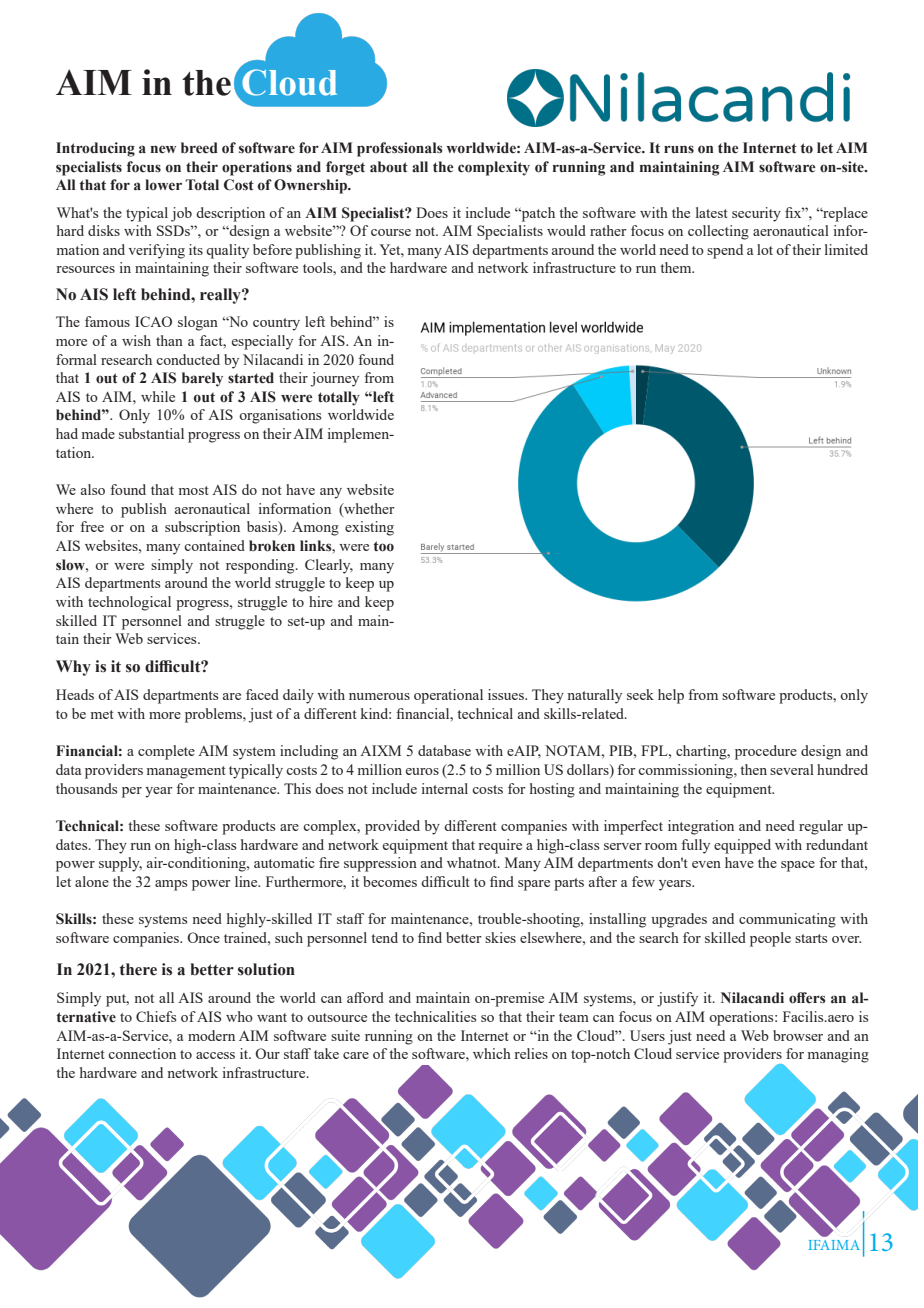 The height and width of the page is (1308, 924). I want to click on procedure, so click(766, 752).
